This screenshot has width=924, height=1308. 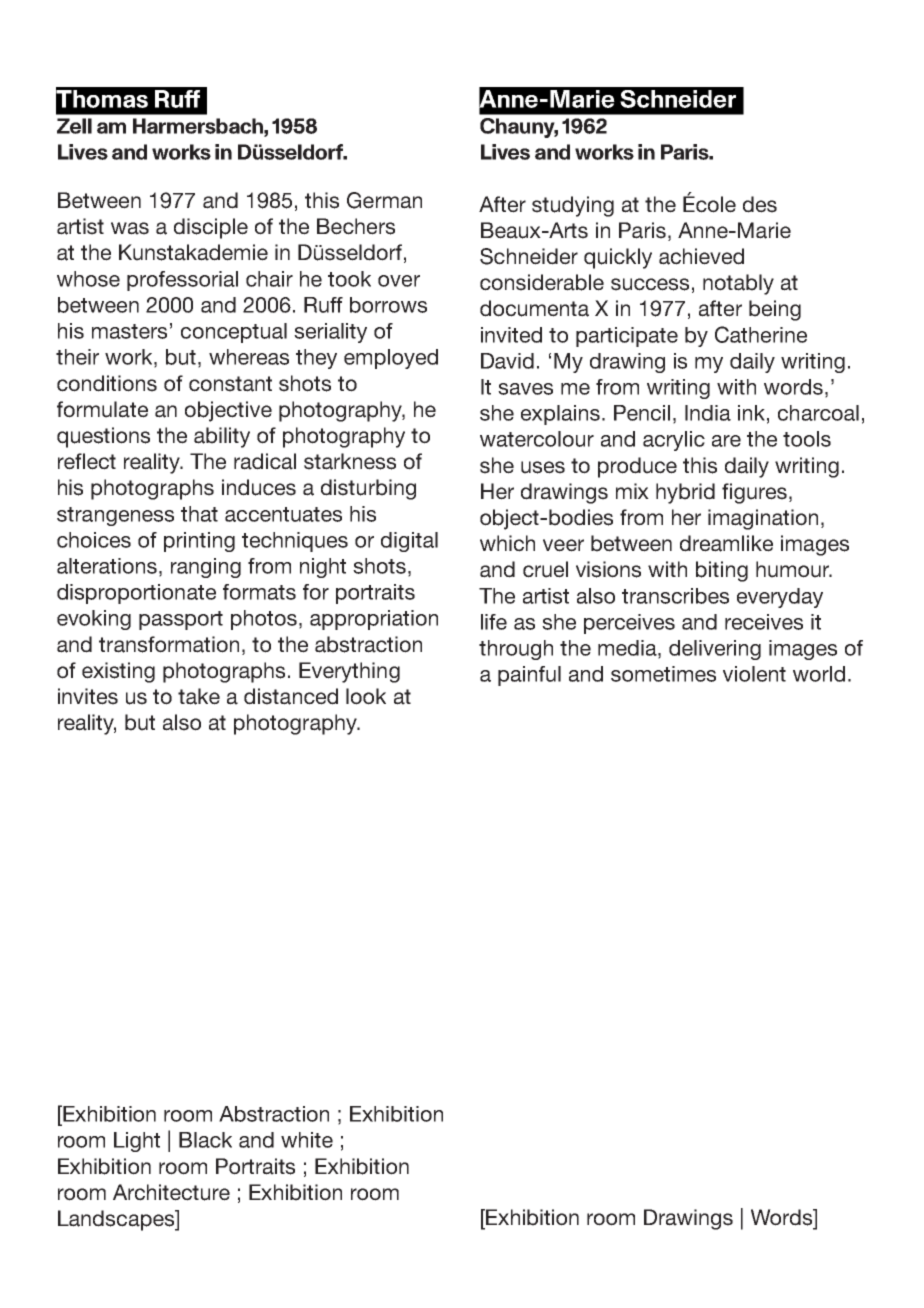 What do you see at coordinates (760, 204) in the screenshot?
I see `des` at bounding box center [760, 204].
